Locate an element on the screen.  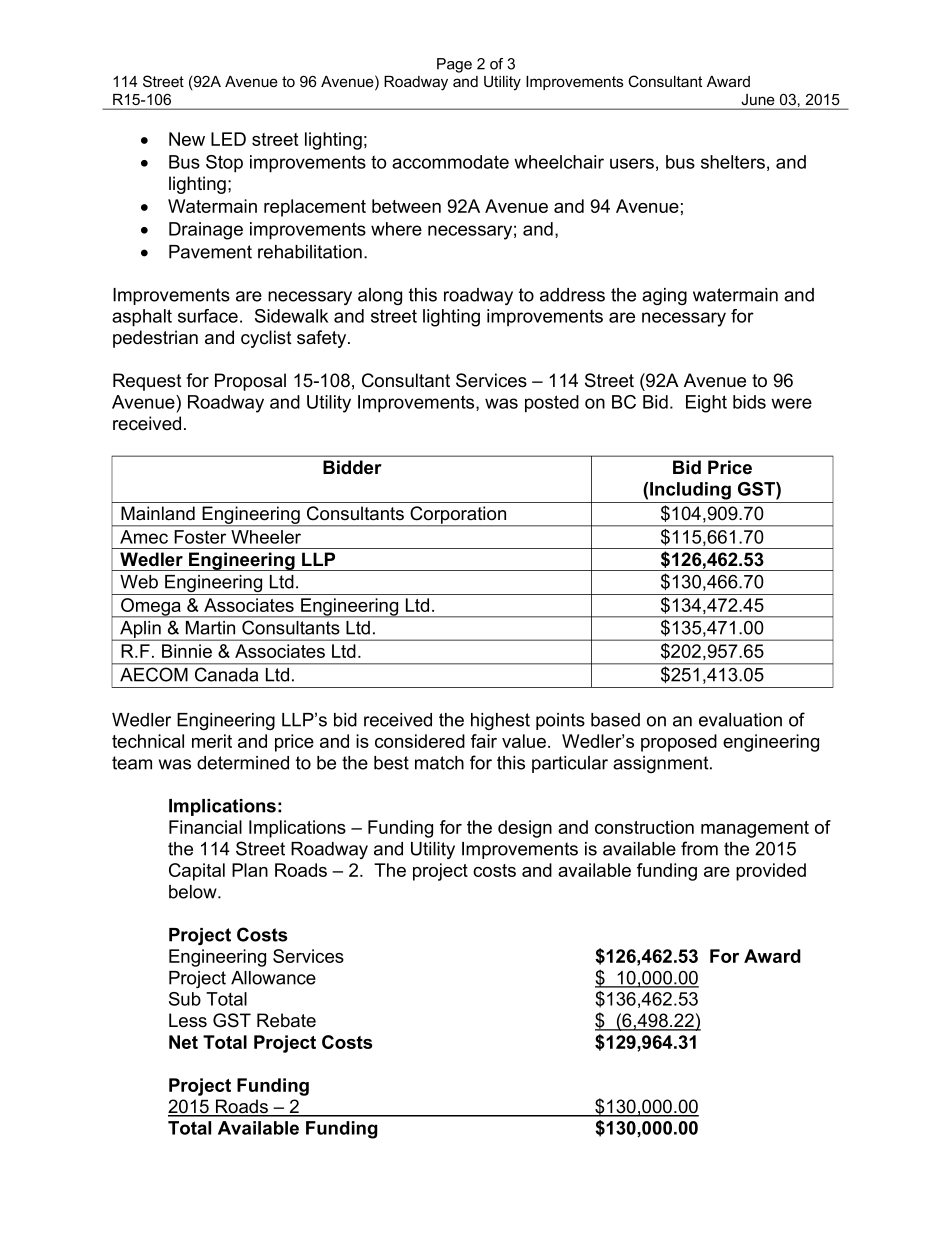
Rebate is located at coordinates (286, 1020).
